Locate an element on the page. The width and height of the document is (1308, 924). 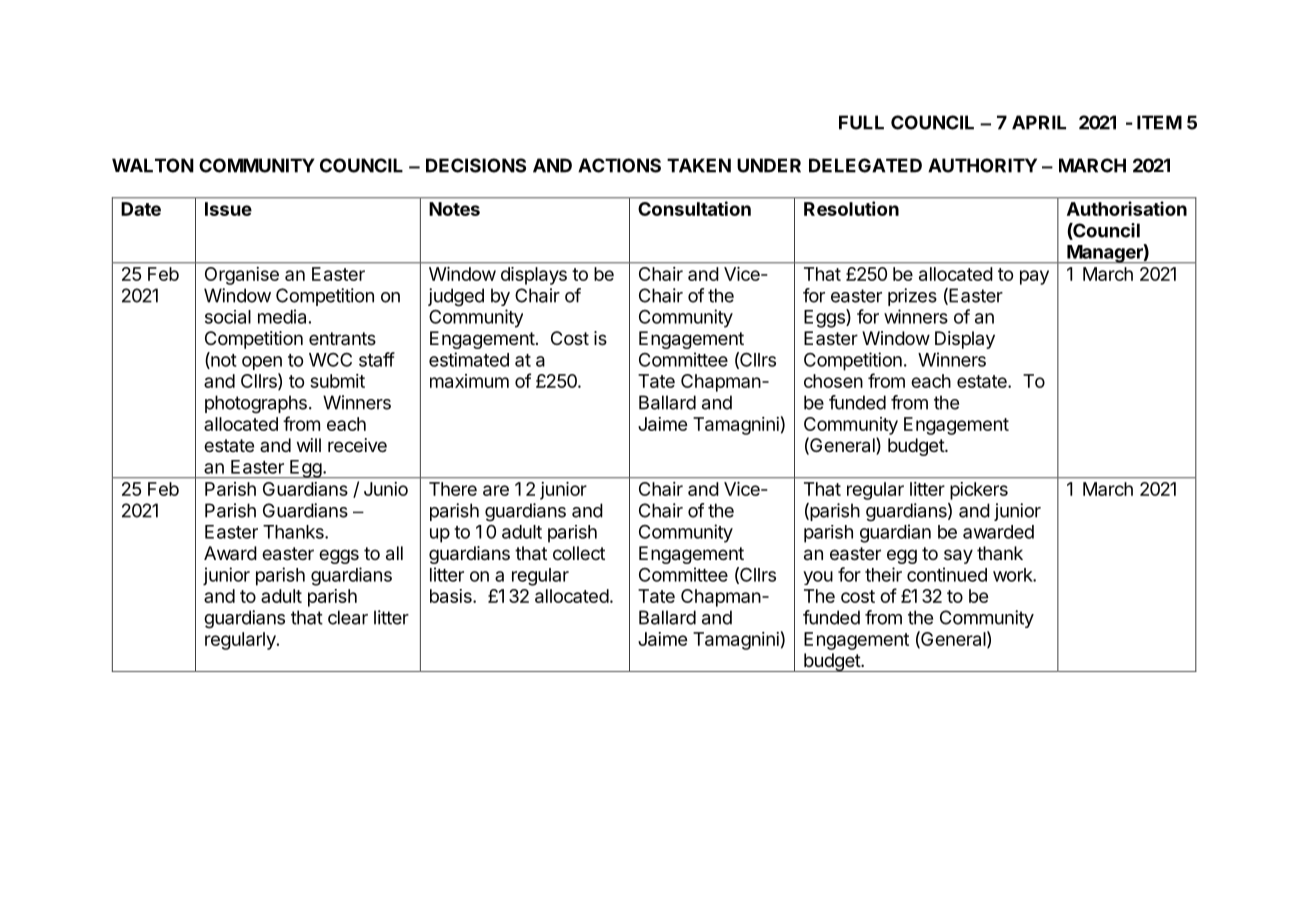
There is located at coordinates (453, 489).
